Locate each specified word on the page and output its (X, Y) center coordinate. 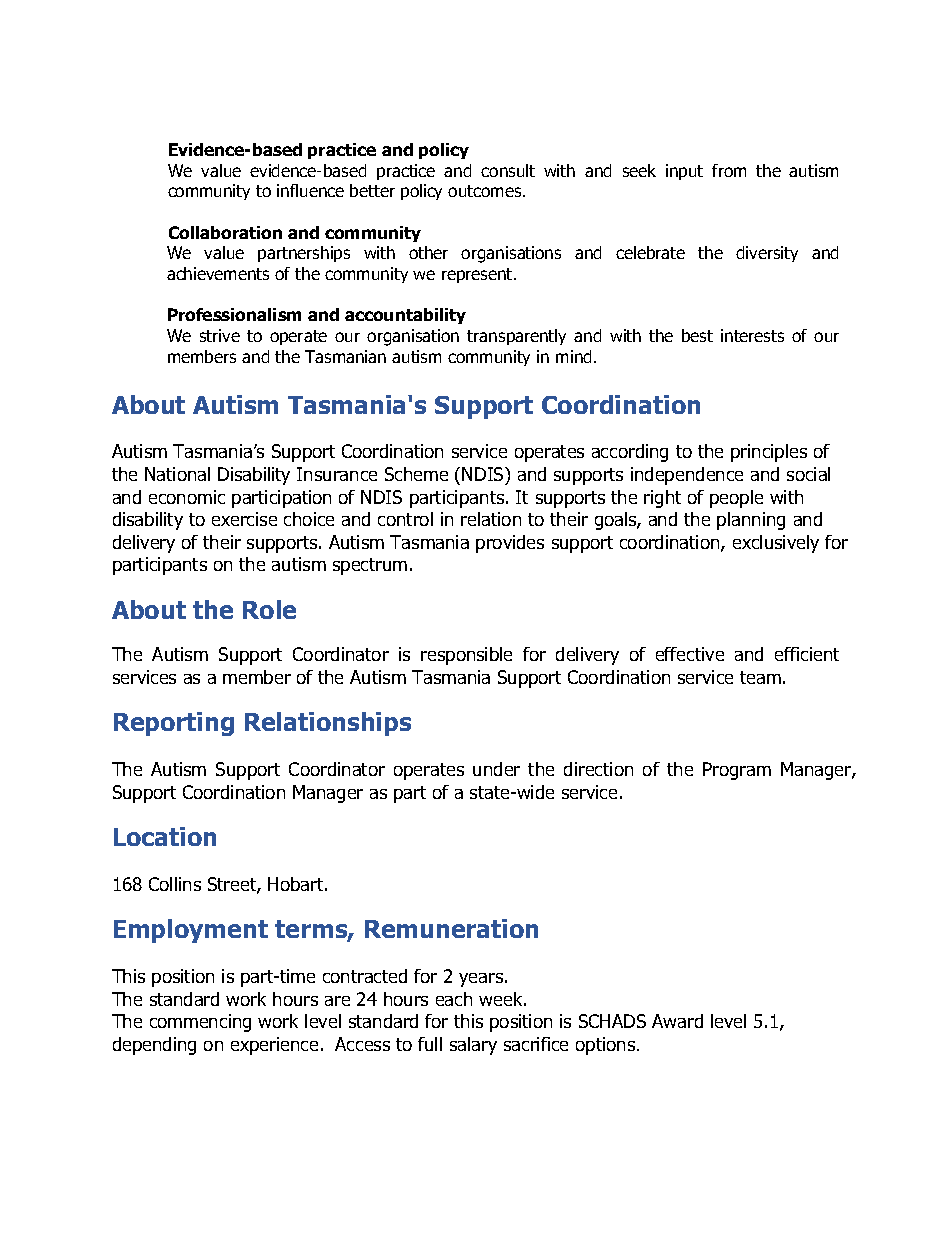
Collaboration (225, 232)
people (736, 499)
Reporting (174, 724)
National (177, 474)
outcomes (486, 191)
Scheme (416, 474)
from (729, 170)
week (502, 999)
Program (737, 771)
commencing (200, 1023)
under (496, 769)
